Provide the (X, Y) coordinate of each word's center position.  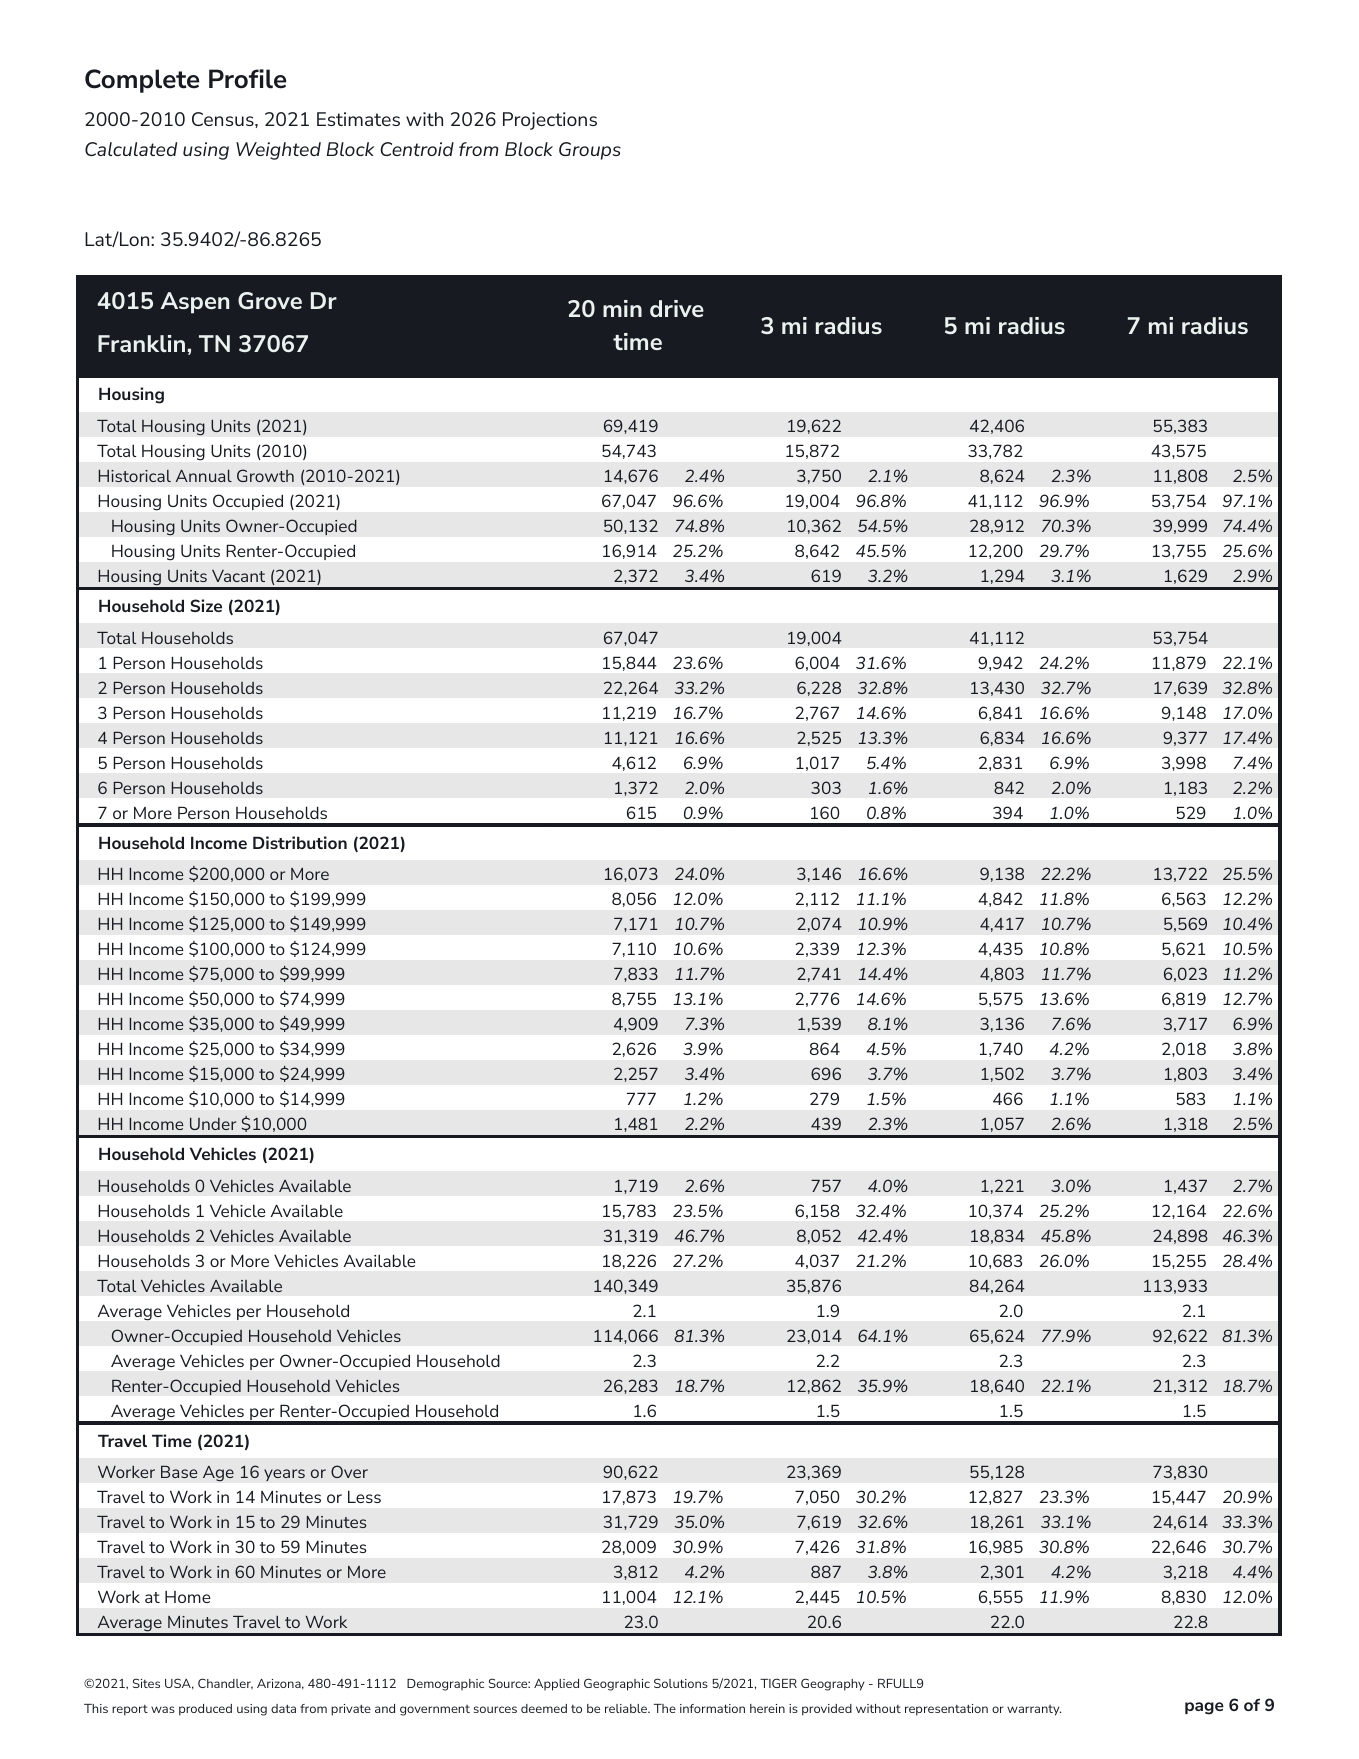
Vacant (238, 576)
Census (224, 119)
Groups (590, 151)
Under (213, 1124)
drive (677, 308)
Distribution (300, 842)
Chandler (225, 1683)
